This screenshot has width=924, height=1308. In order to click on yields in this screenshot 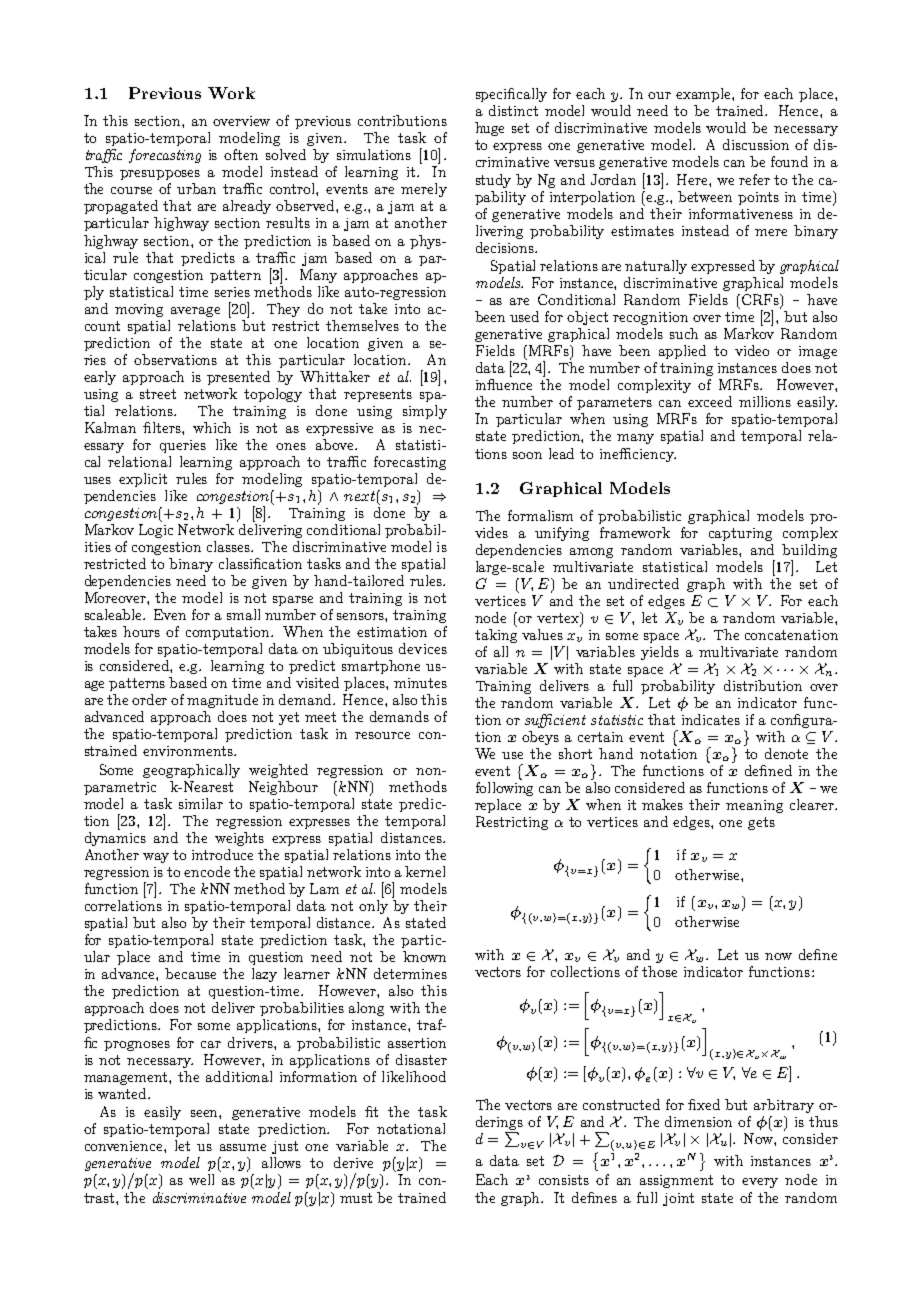, I will do `click(660, 653)`.
